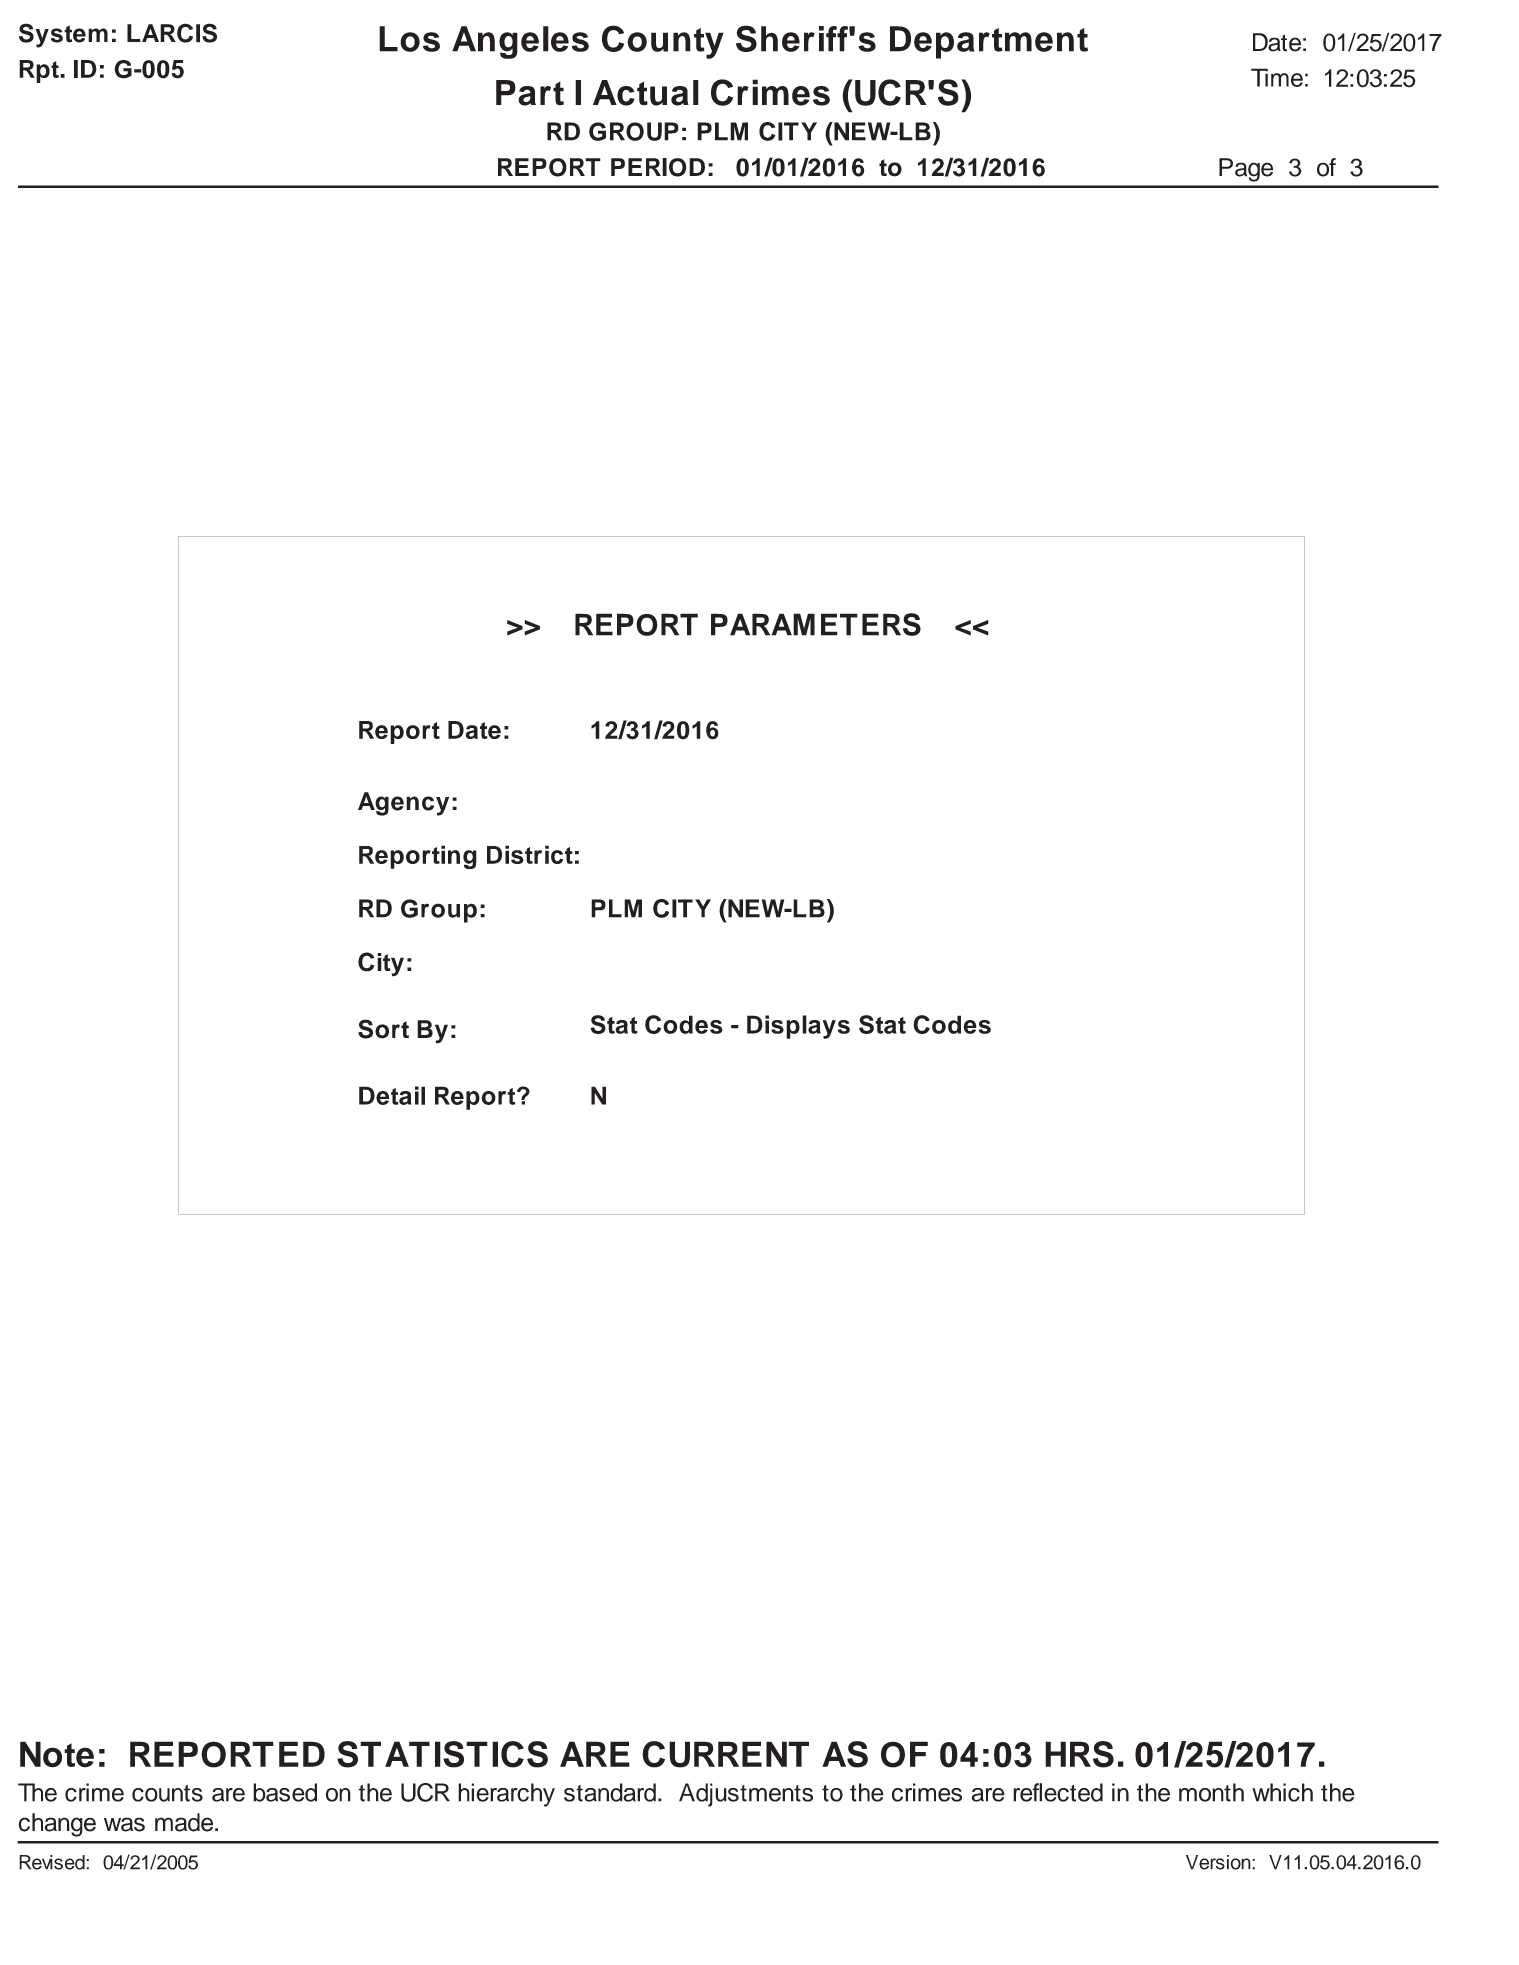 The image size is (1519, 1965). Describe the element at coordinates (383, 1029) in the document. I see `Sort` at that location.
